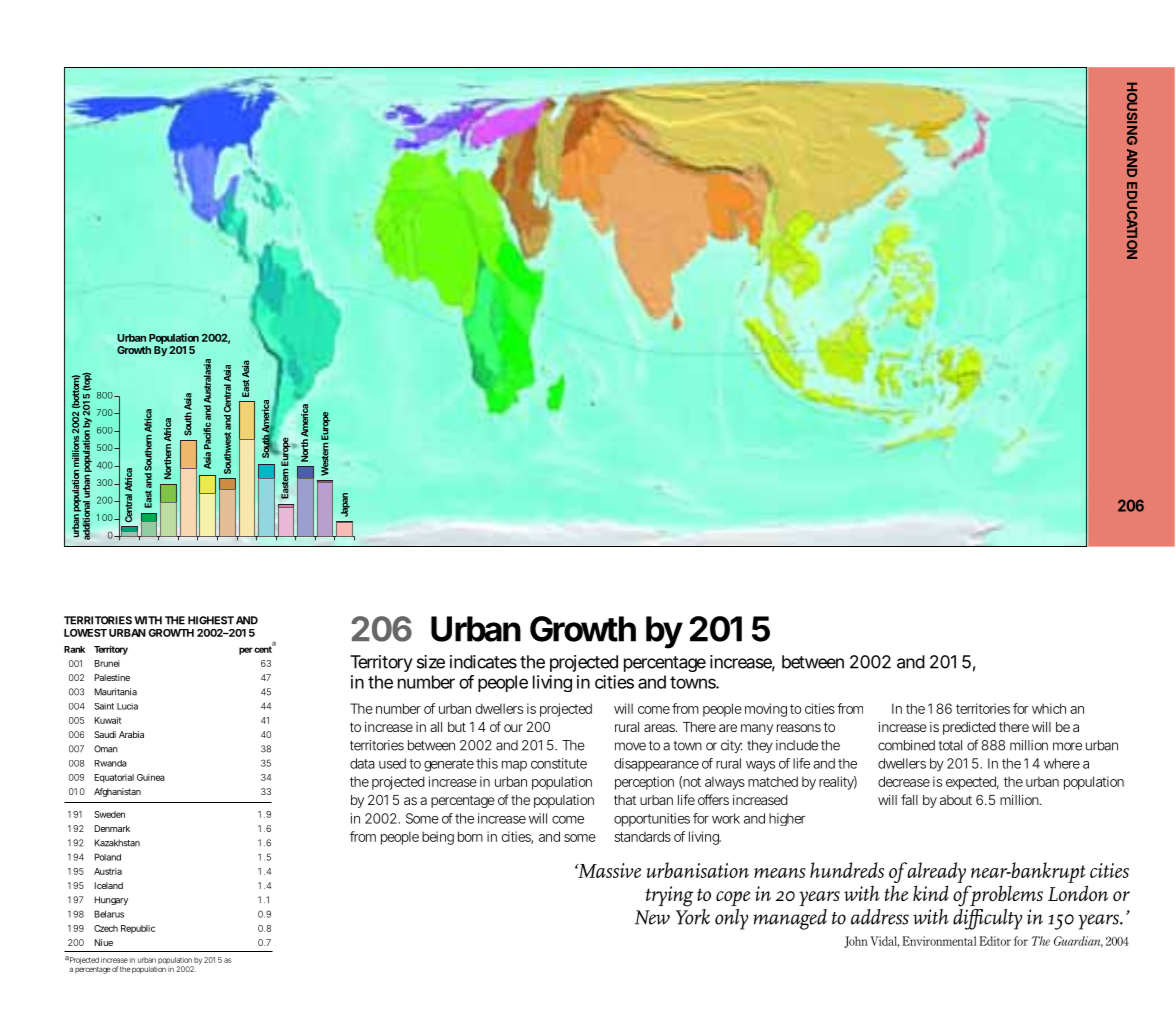 This screenshot has height=1013, width=1176. What do you see at coordinates (969, 728) in the screenshot?
I see `predicted` at bounding box center [969, 728].
